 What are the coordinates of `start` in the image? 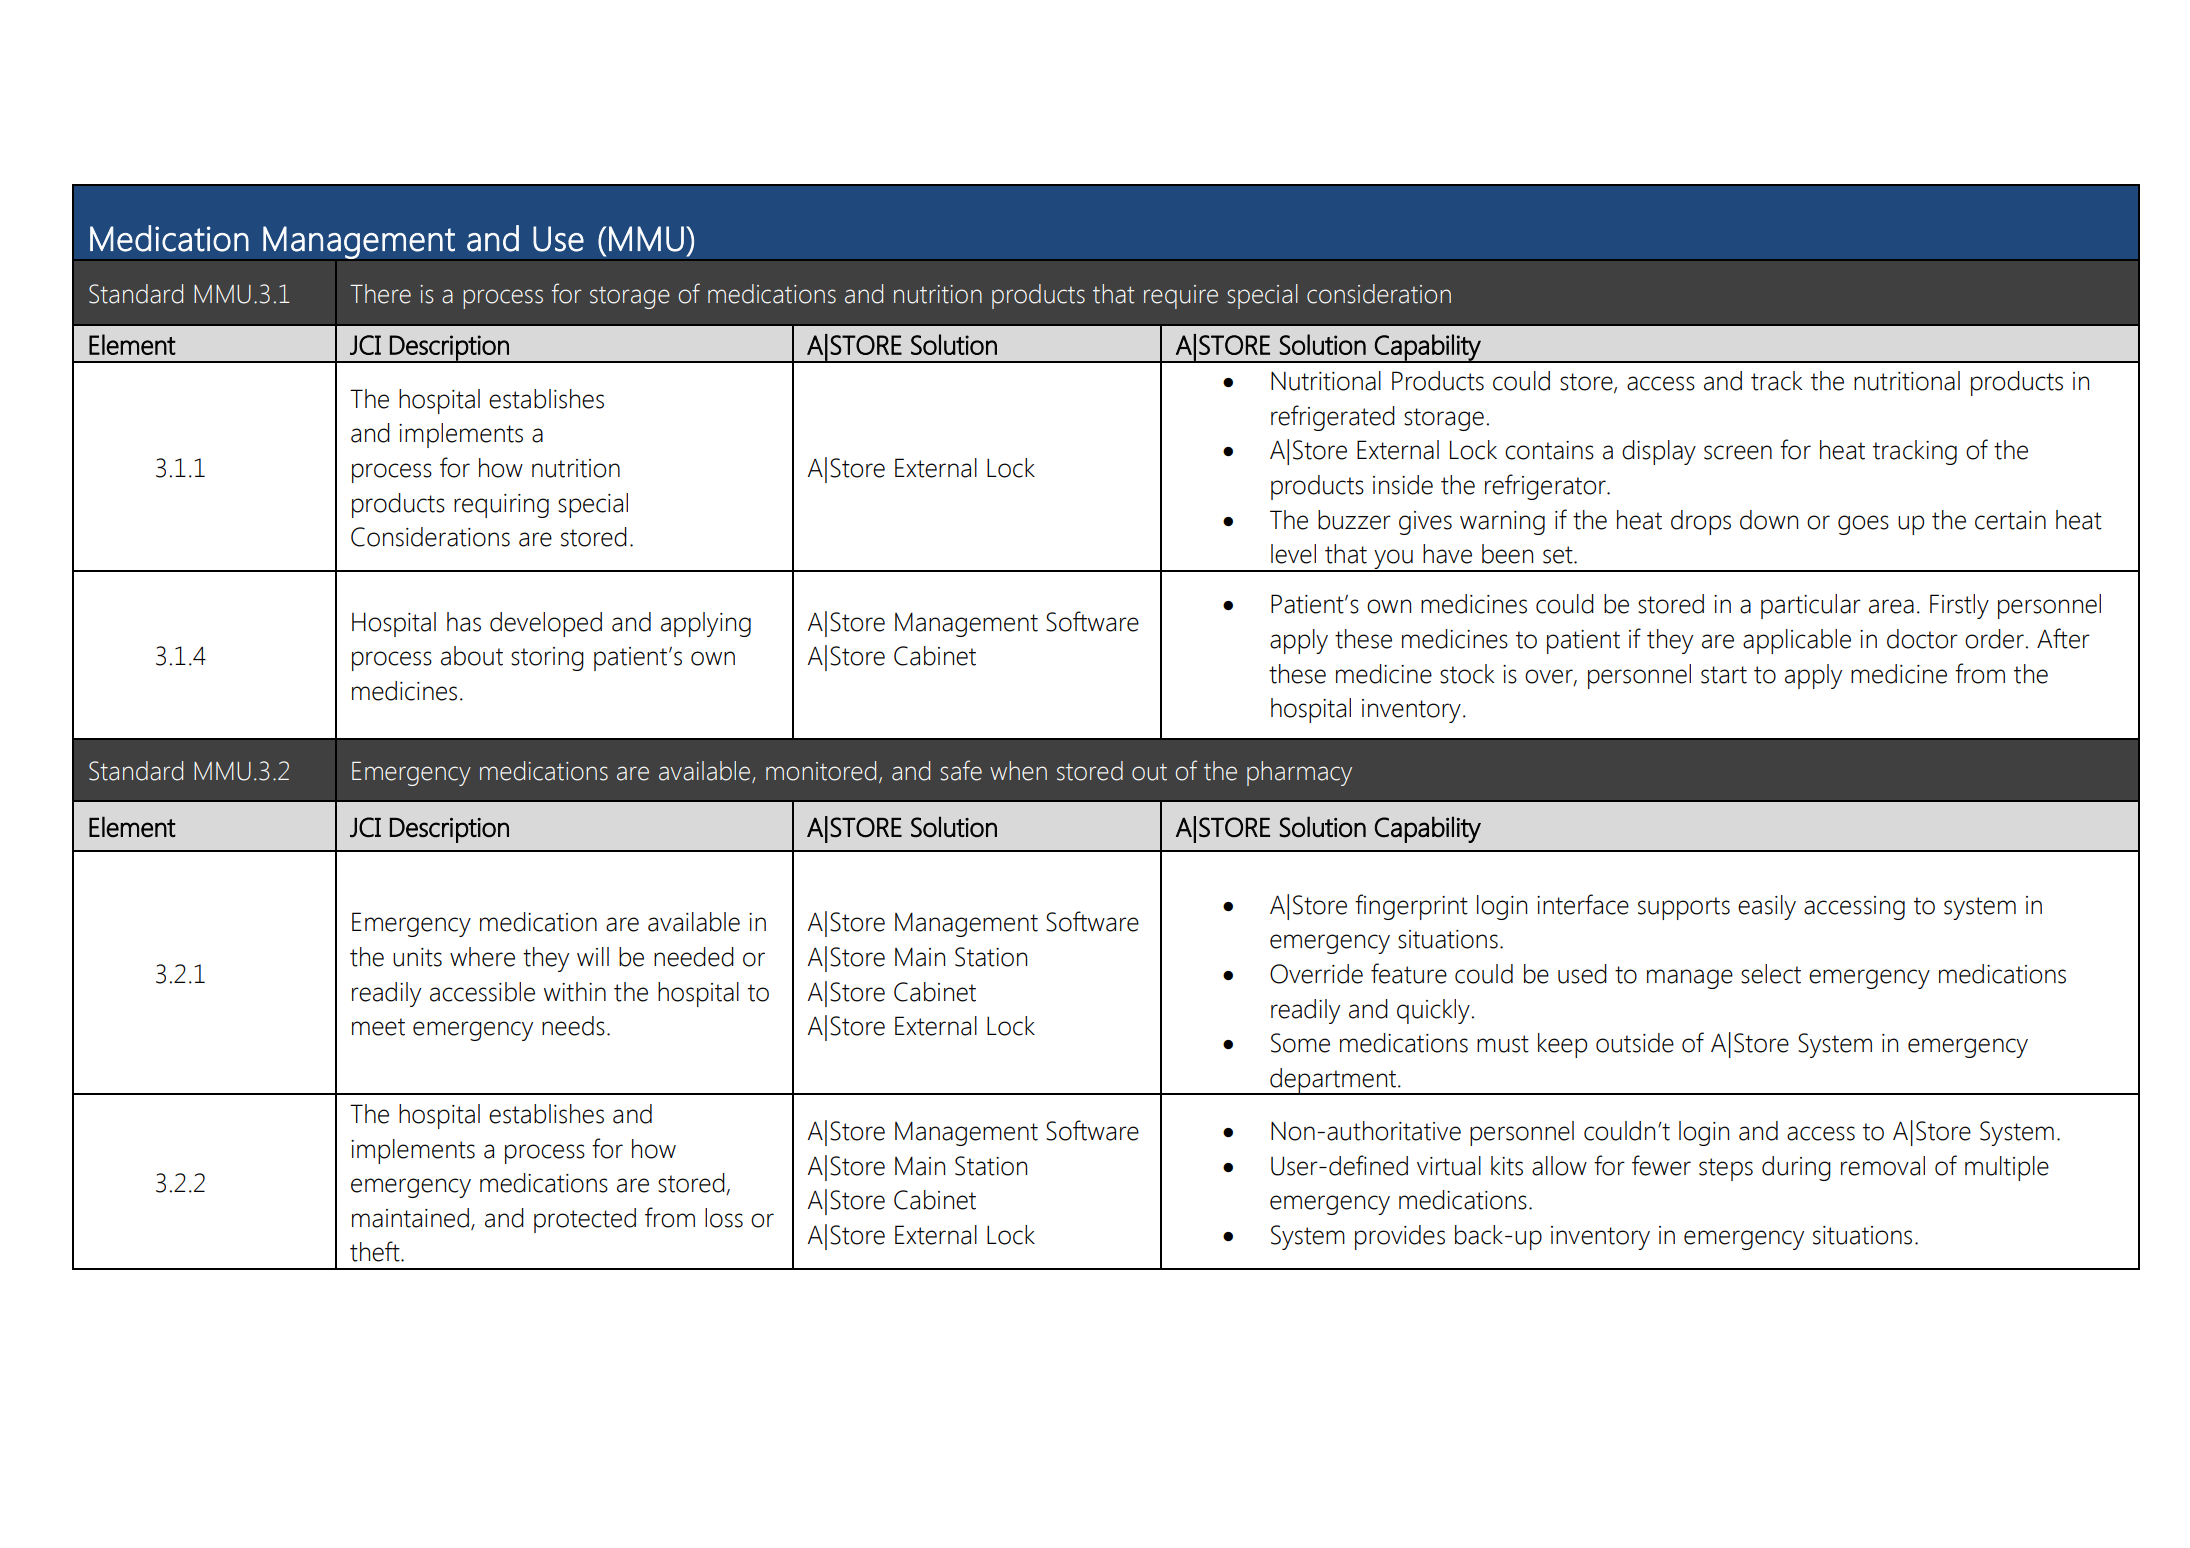 It's located at (1724, 675).
